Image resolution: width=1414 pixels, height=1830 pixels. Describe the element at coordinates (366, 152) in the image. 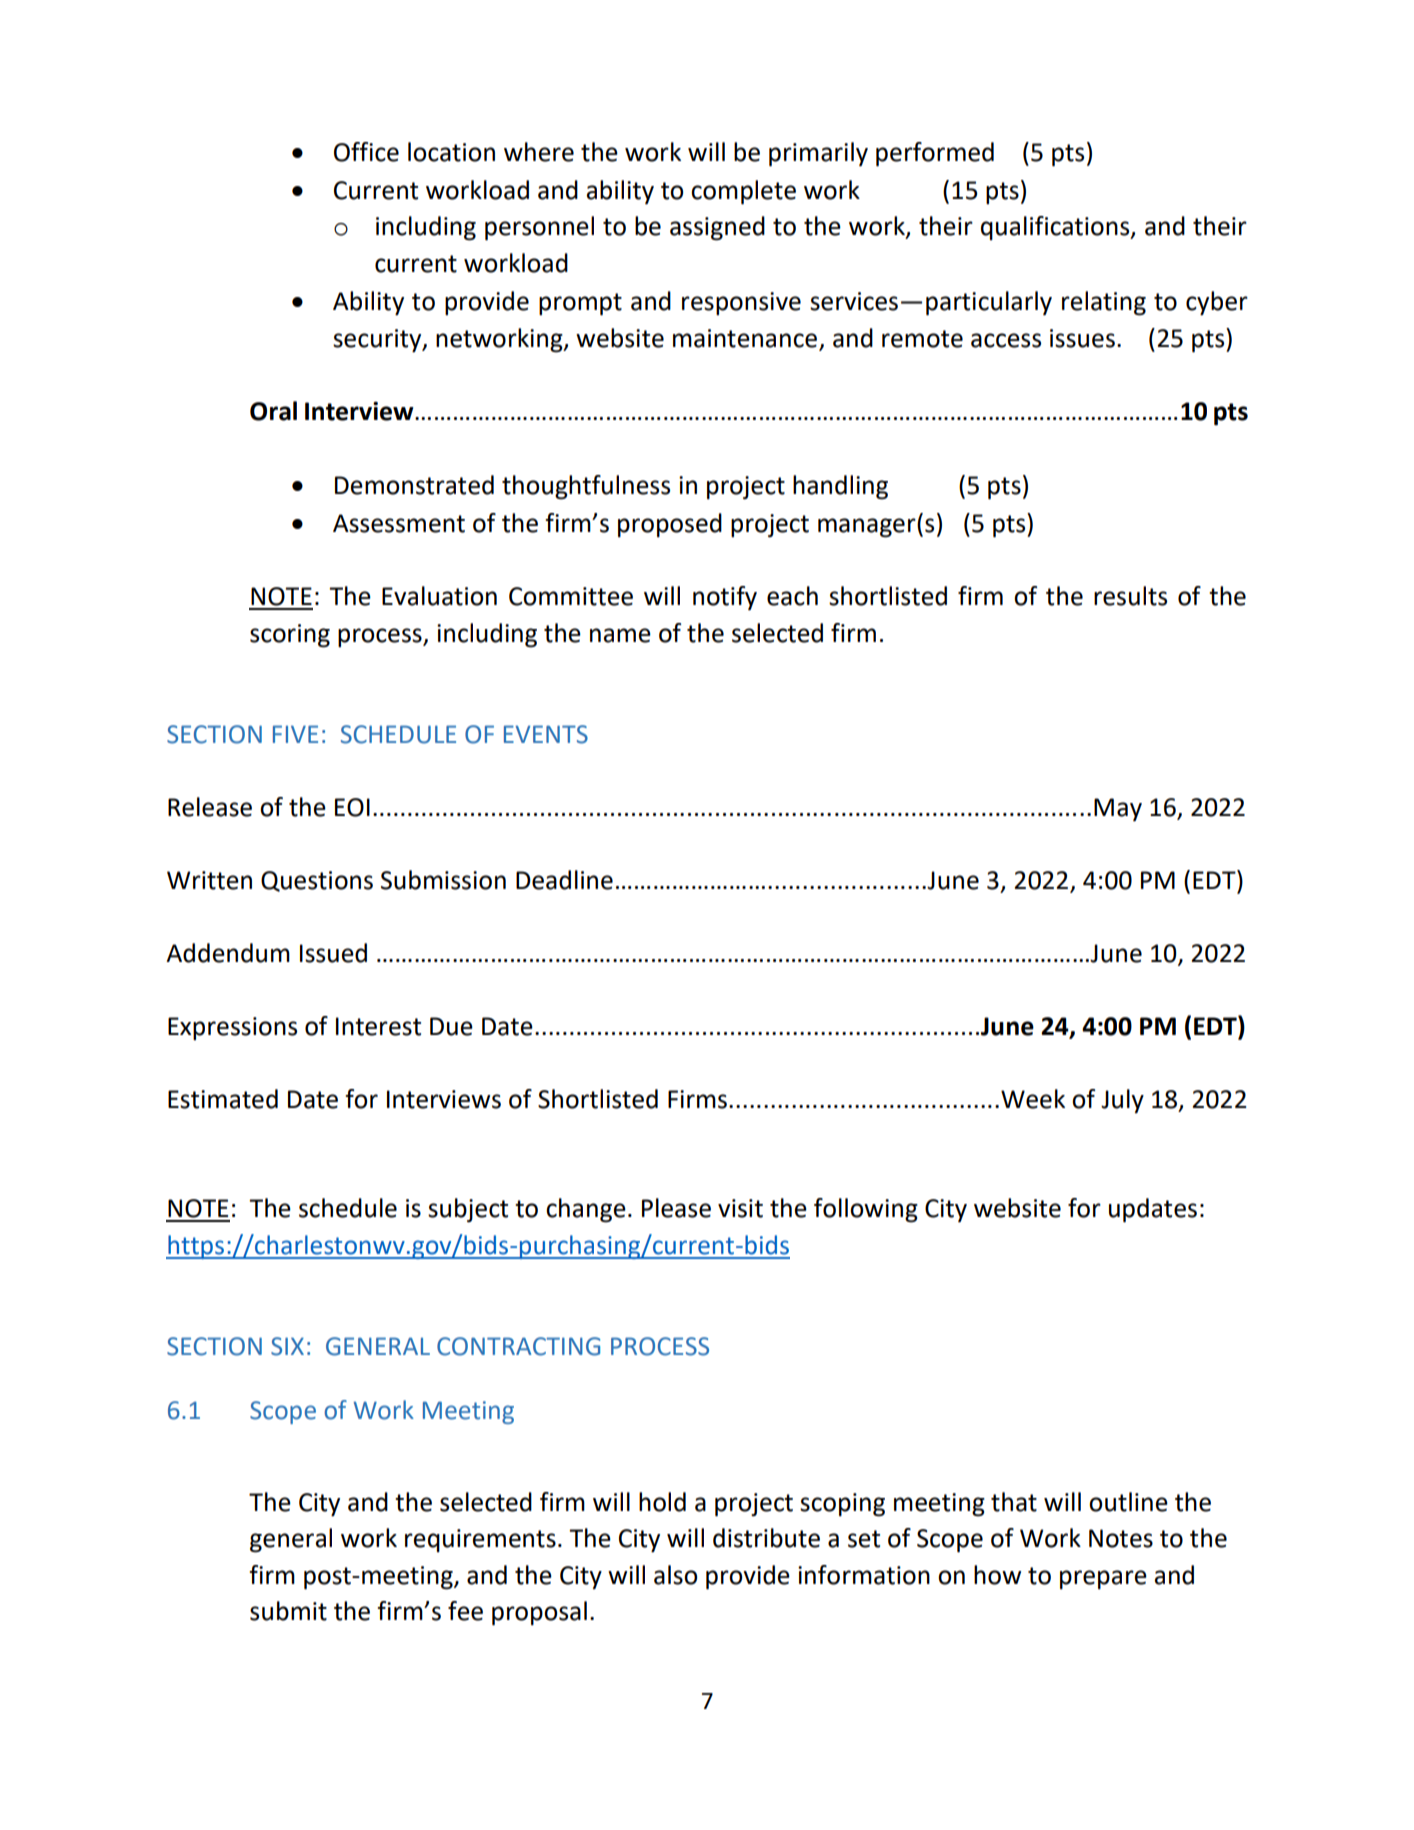

I see `Office` at that location.
